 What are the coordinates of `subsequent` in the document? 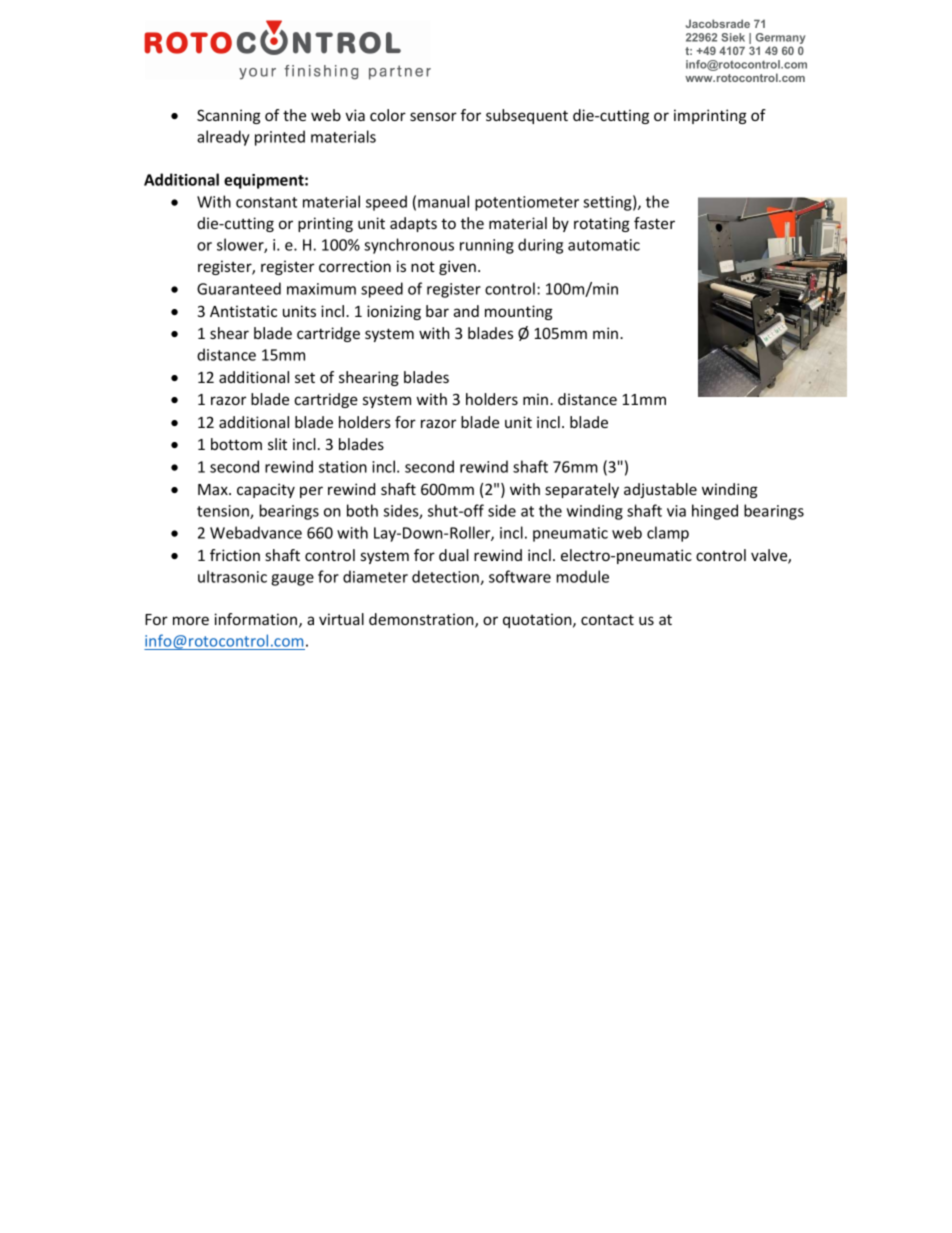 It's located at (527, 116).
